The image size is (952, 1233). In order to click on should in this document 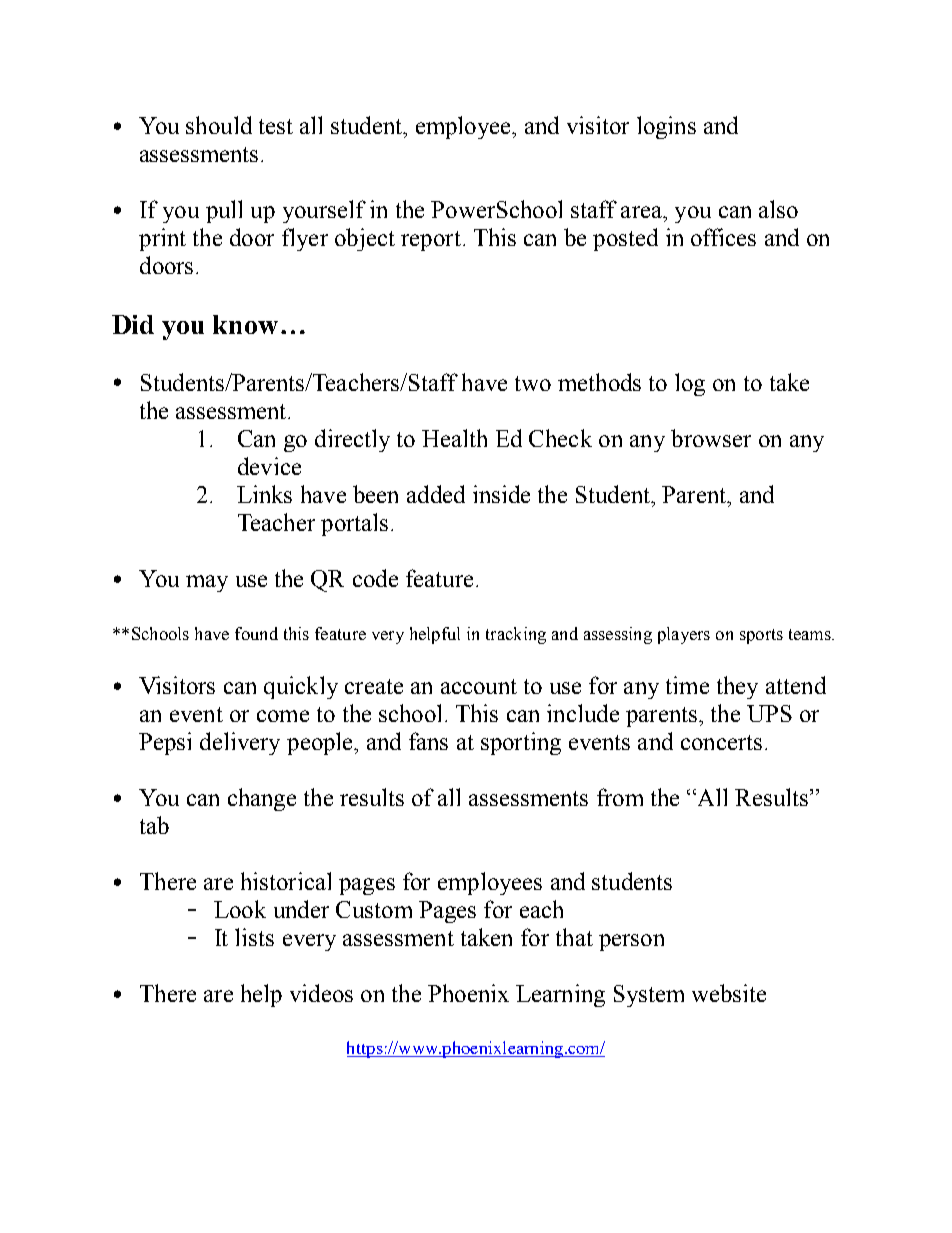, I will do `click(219, 125)`.
